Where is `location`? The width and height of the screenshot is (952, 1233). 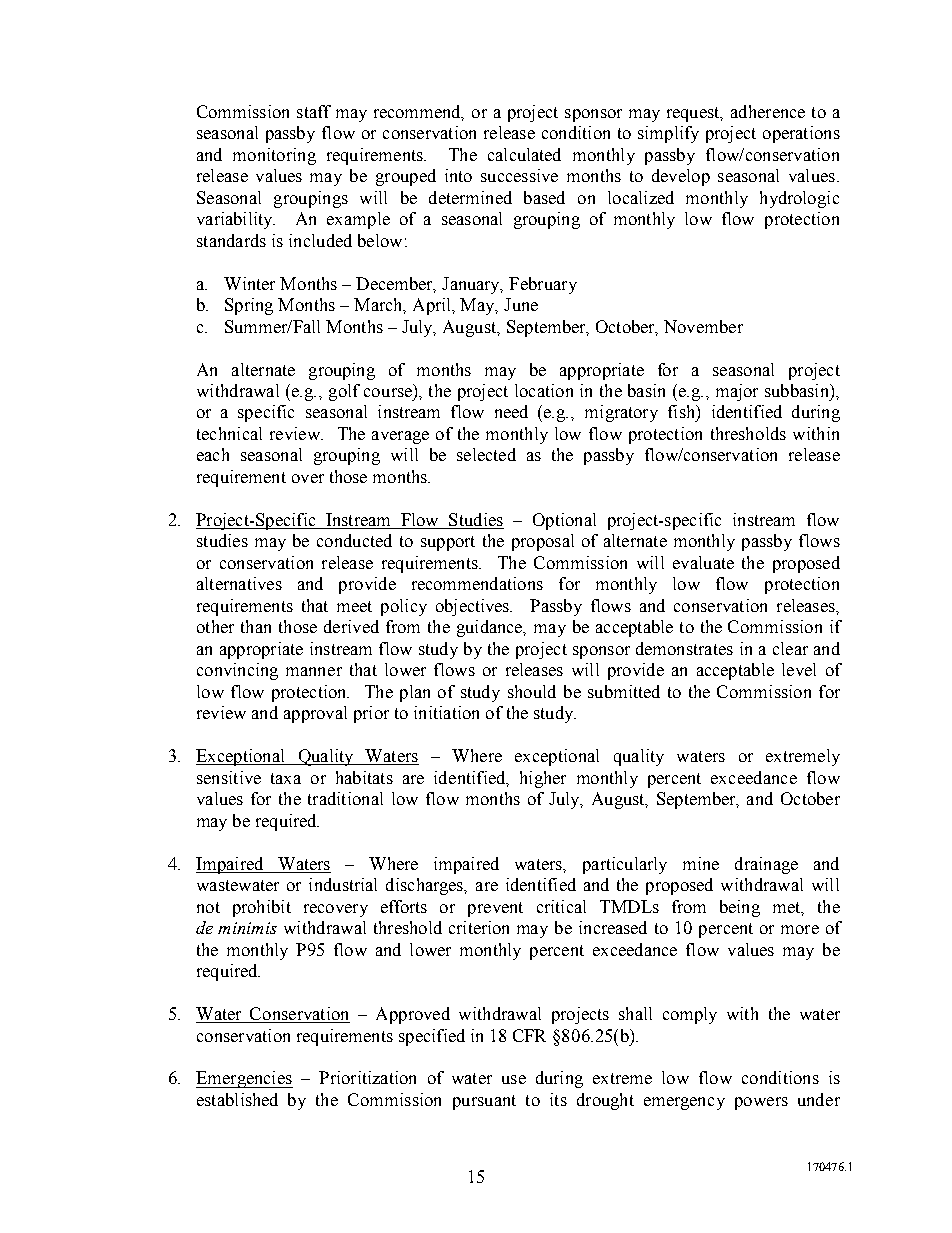 location is located at coordinates (544, 390).
